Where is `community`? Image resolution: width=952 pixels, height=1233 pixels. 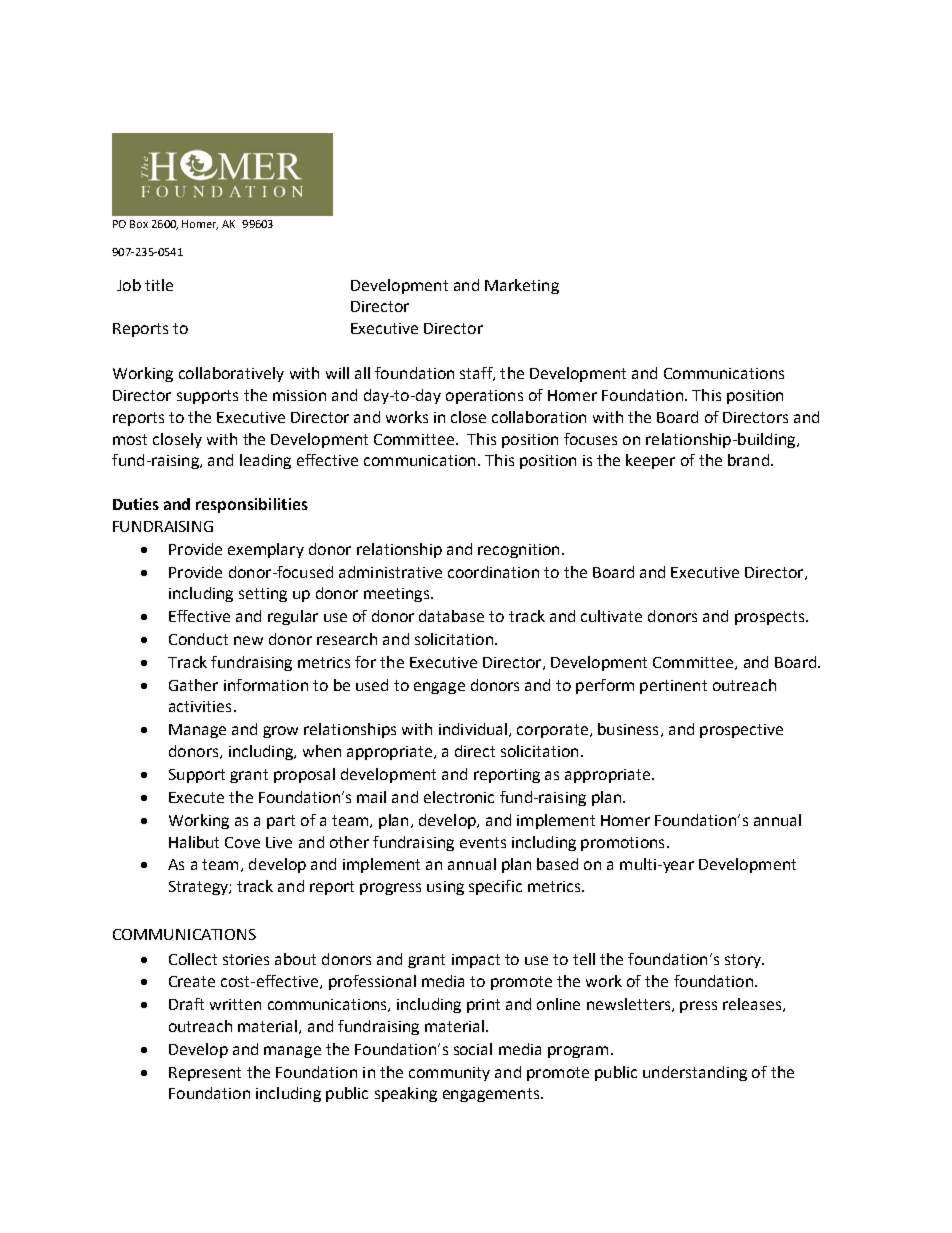 community is located at coordinates (449, 1074).
